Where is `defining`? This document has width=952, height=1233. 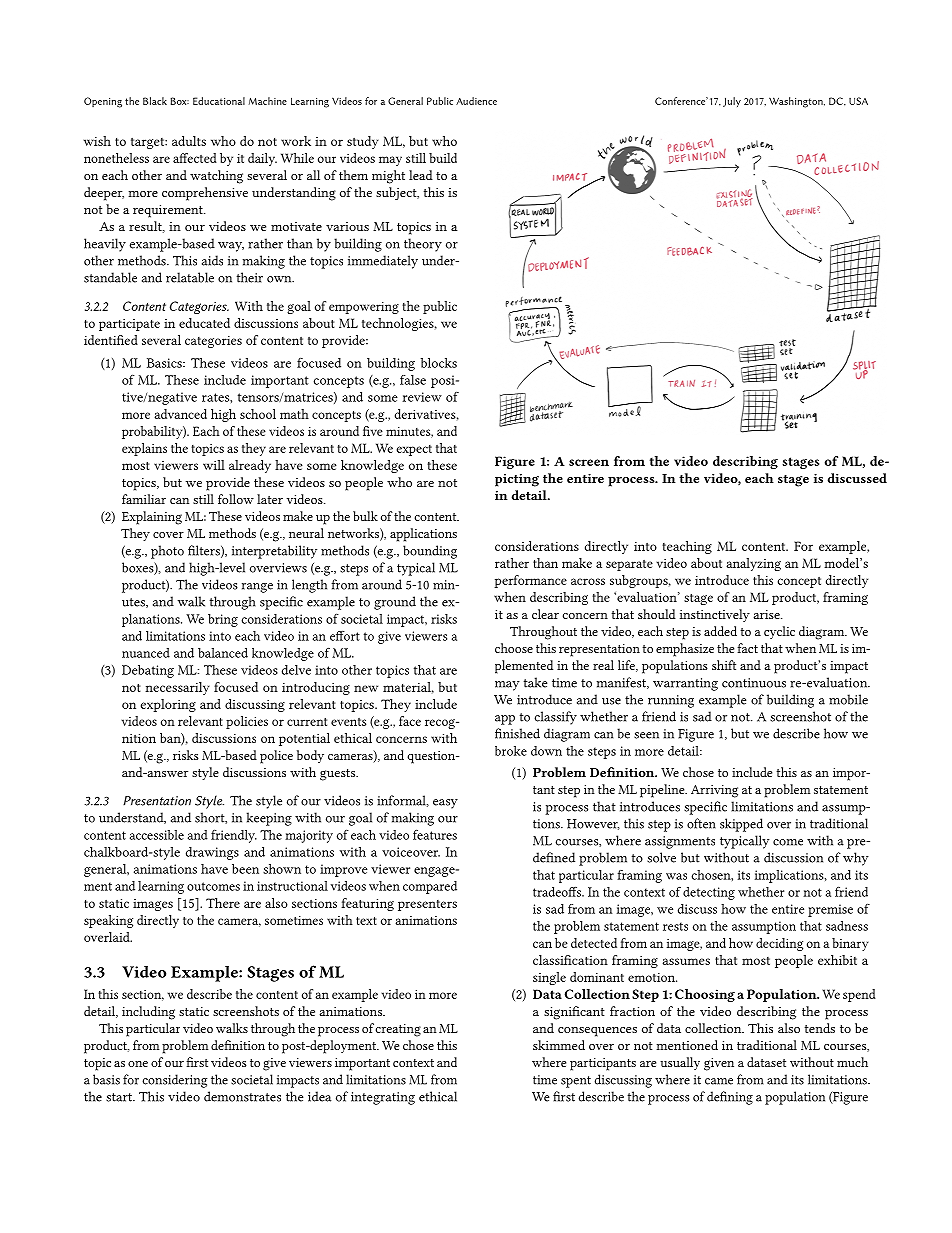 defining is located at coordinates (730, 1098).
